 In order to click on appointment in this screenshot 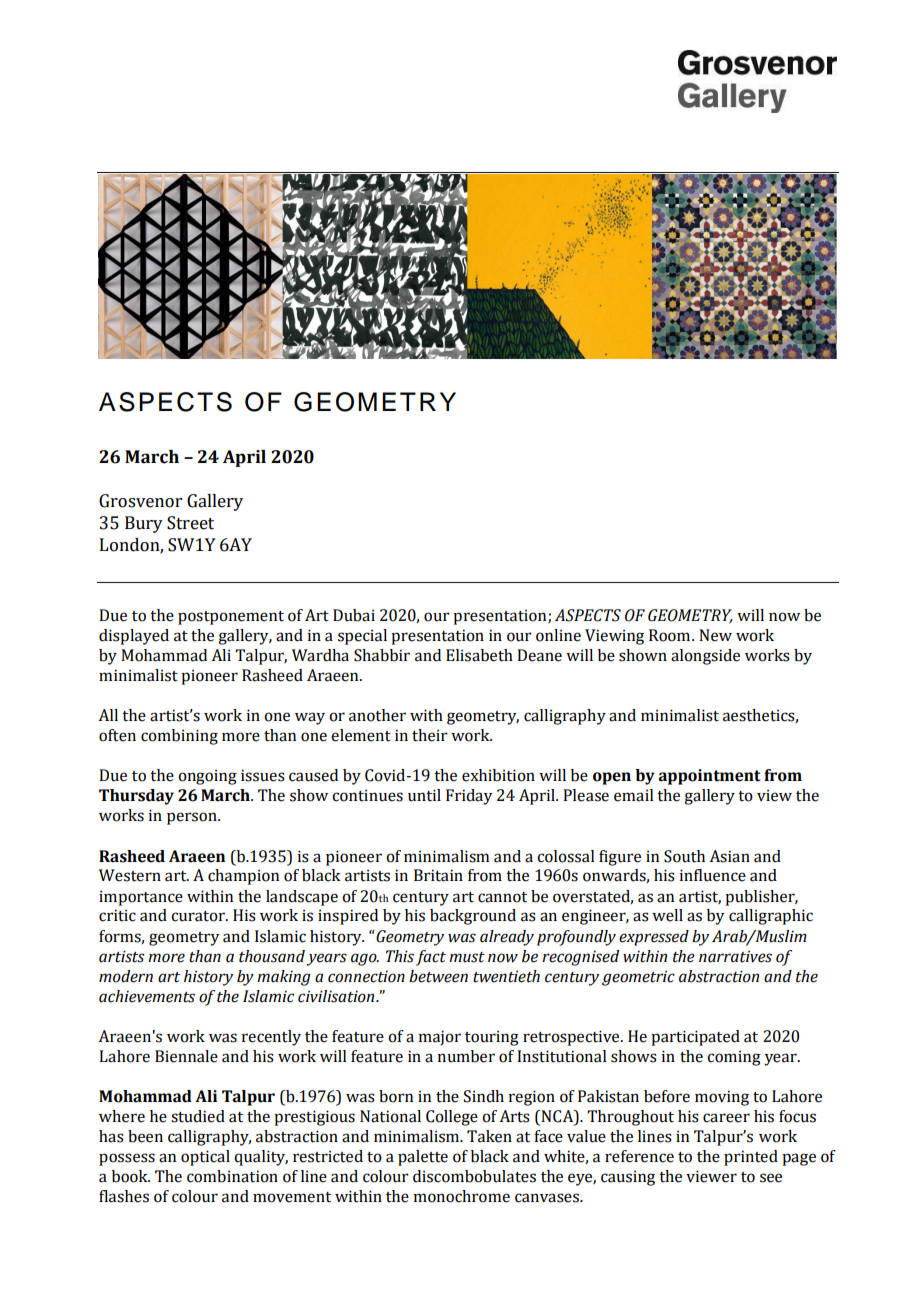, I will do `click(709, 777)`.
